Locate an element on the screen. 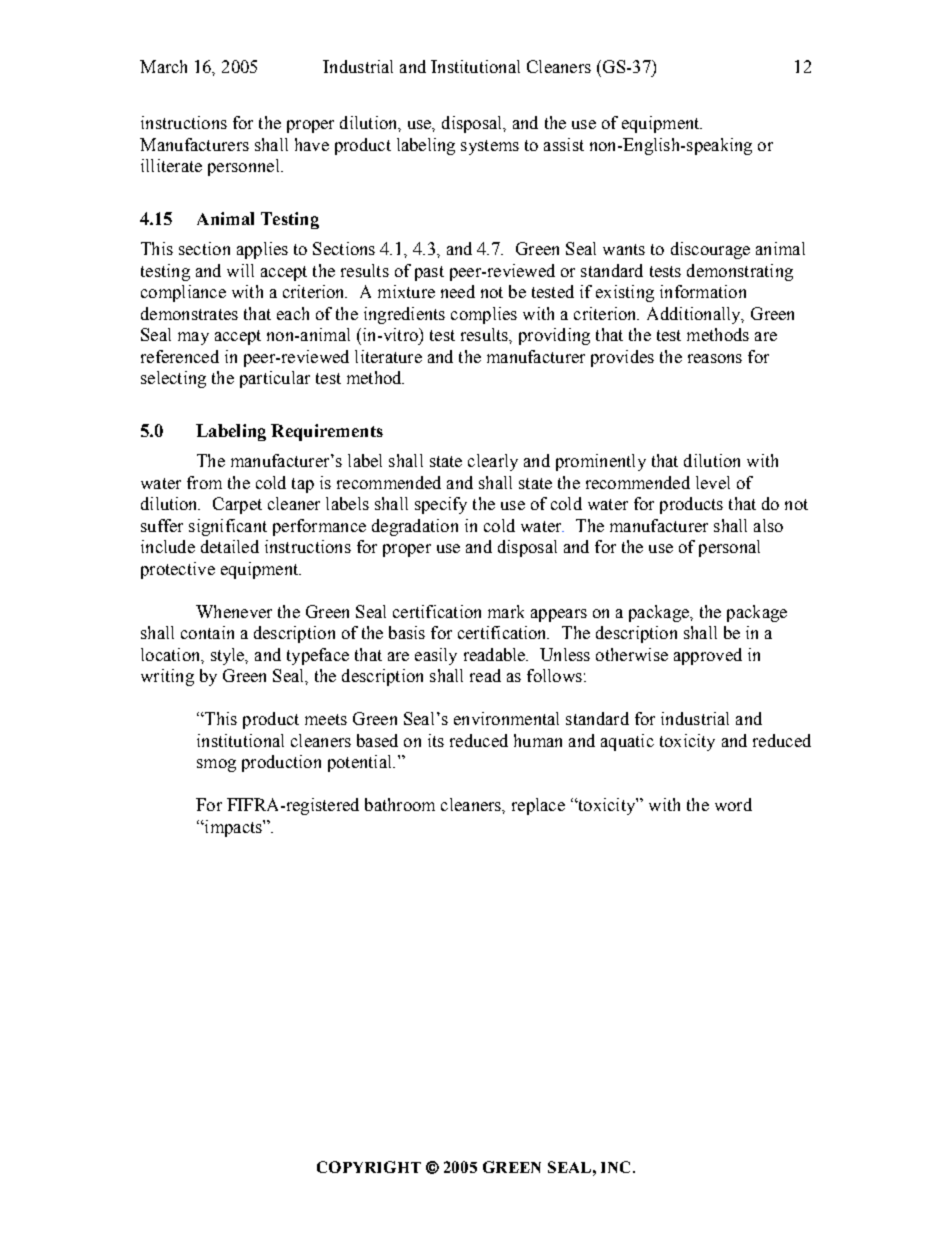 Image resolution: width=952 pixels, height=1233 pixels. COPYRIGHT is located at coordinates (369, 1167).
